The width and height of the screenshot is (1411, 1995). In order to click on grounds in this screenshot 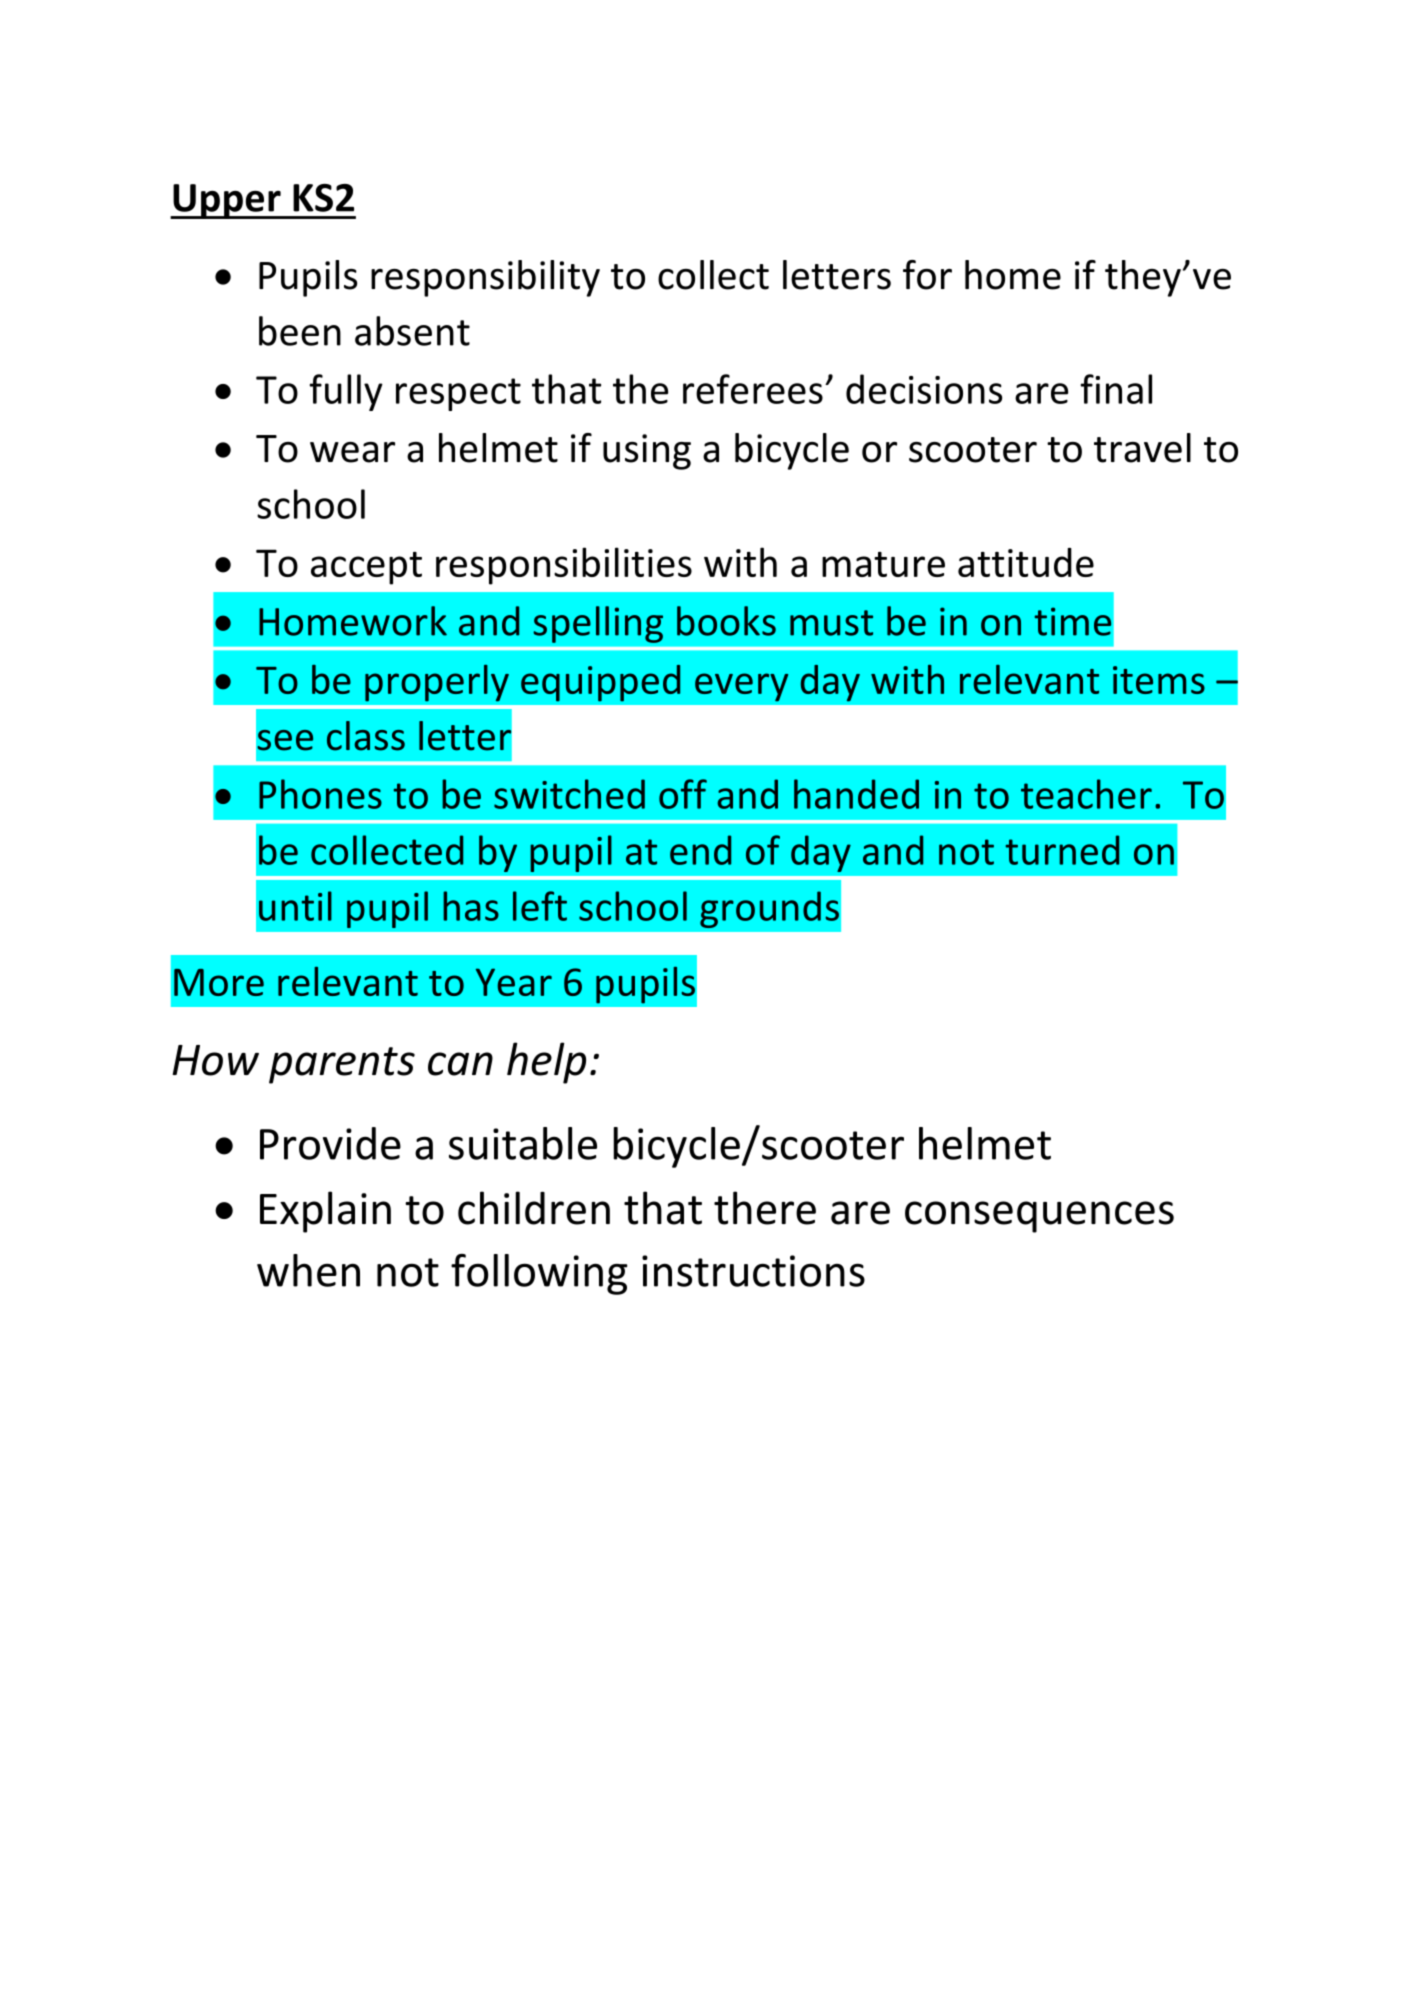, I will do `click(769, 909)`.
